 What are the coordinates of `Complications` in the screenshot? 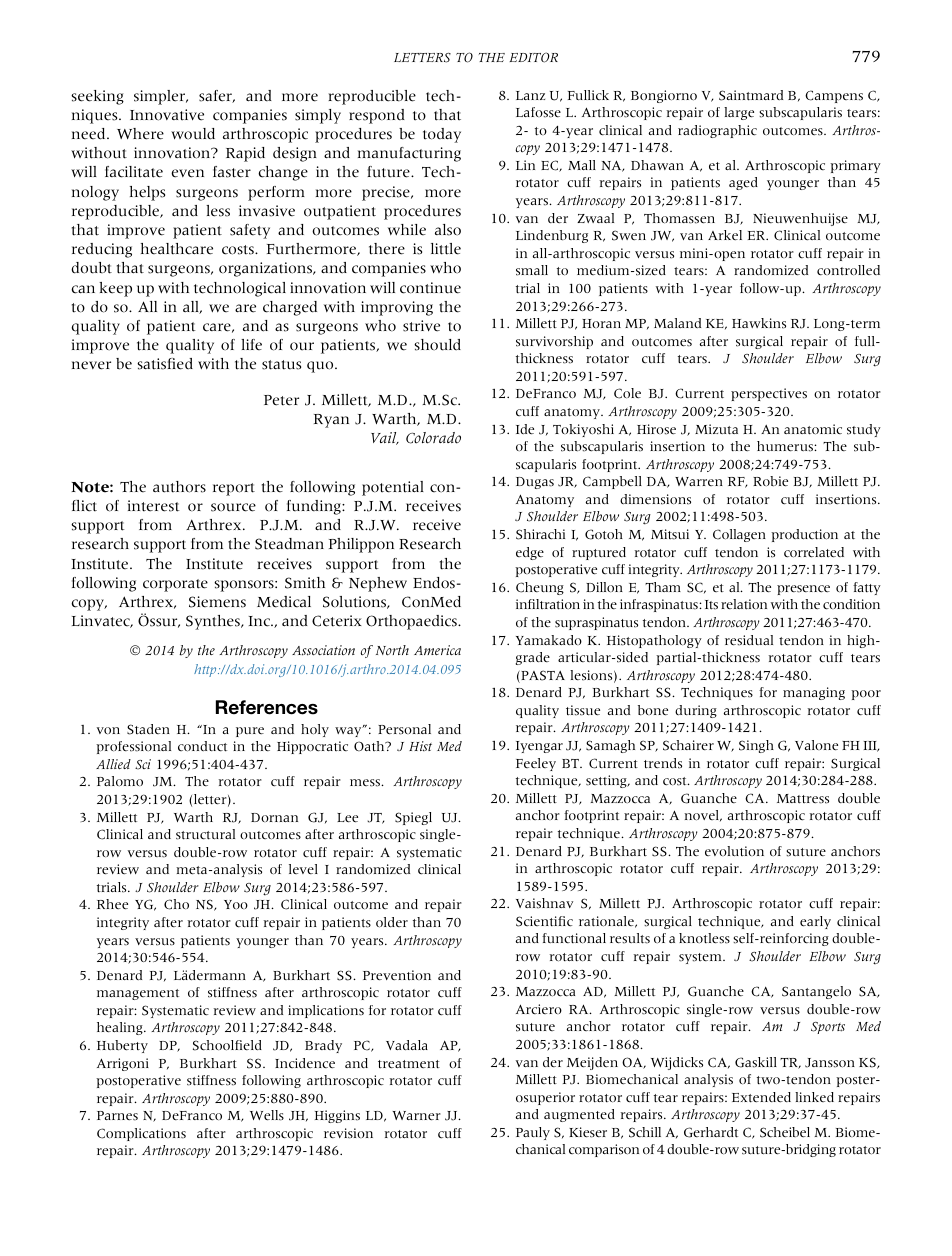 It's located at (141, 1134).
